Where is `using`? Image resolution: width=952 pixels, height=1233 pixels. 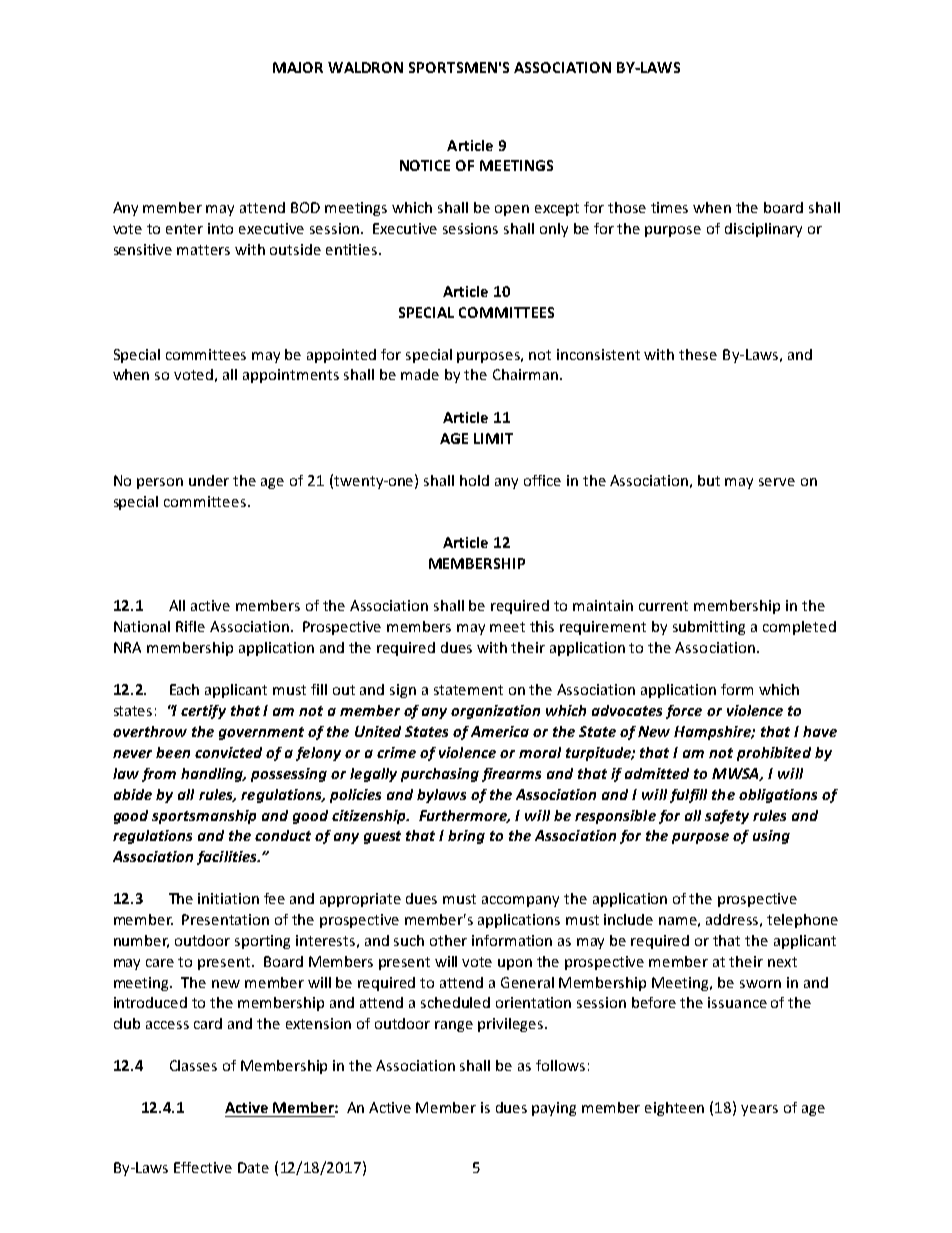 using is located at coordinates (771, 837).
